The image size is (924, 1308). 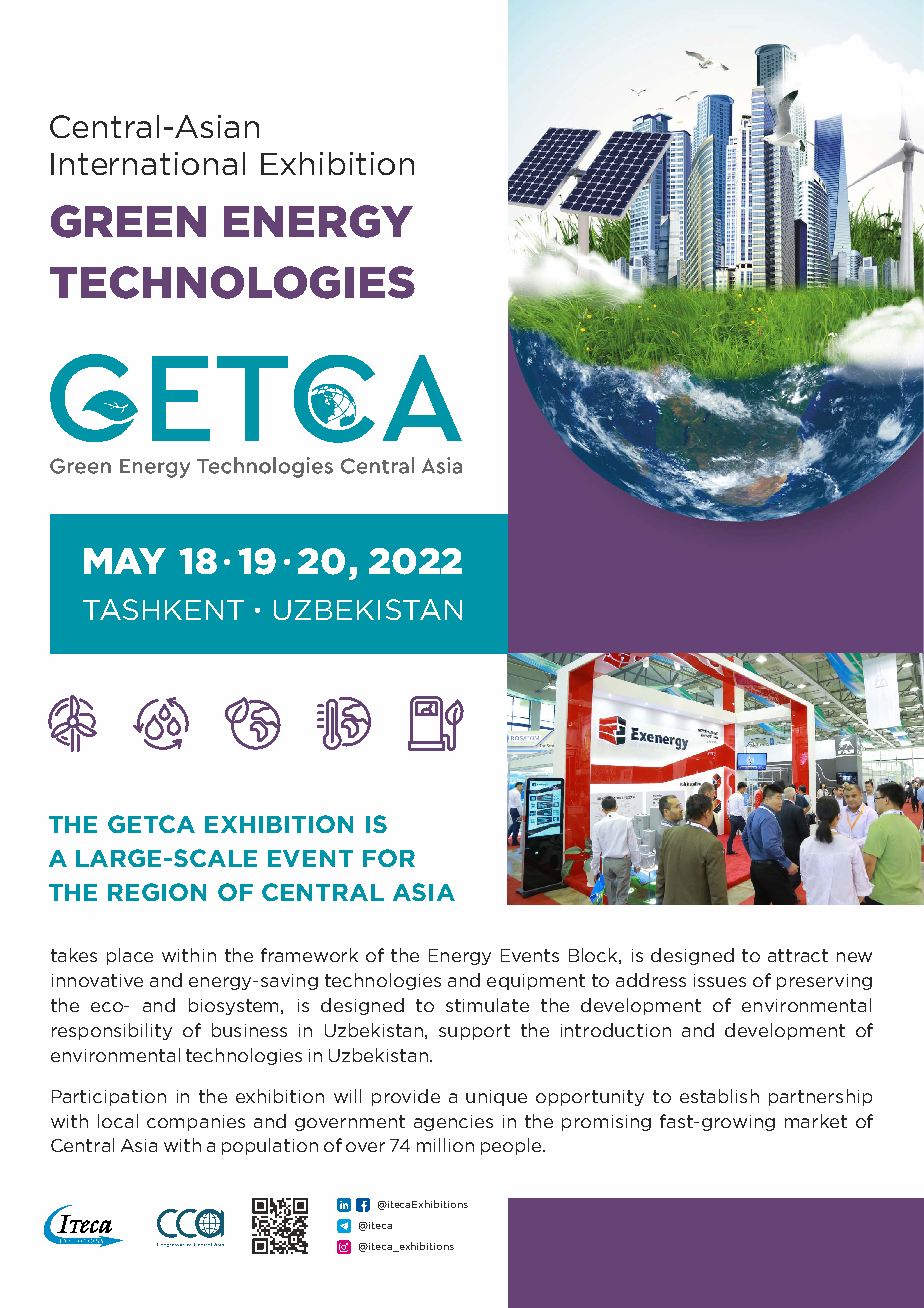 I want to click on attract, so click(x=798, y=955).
